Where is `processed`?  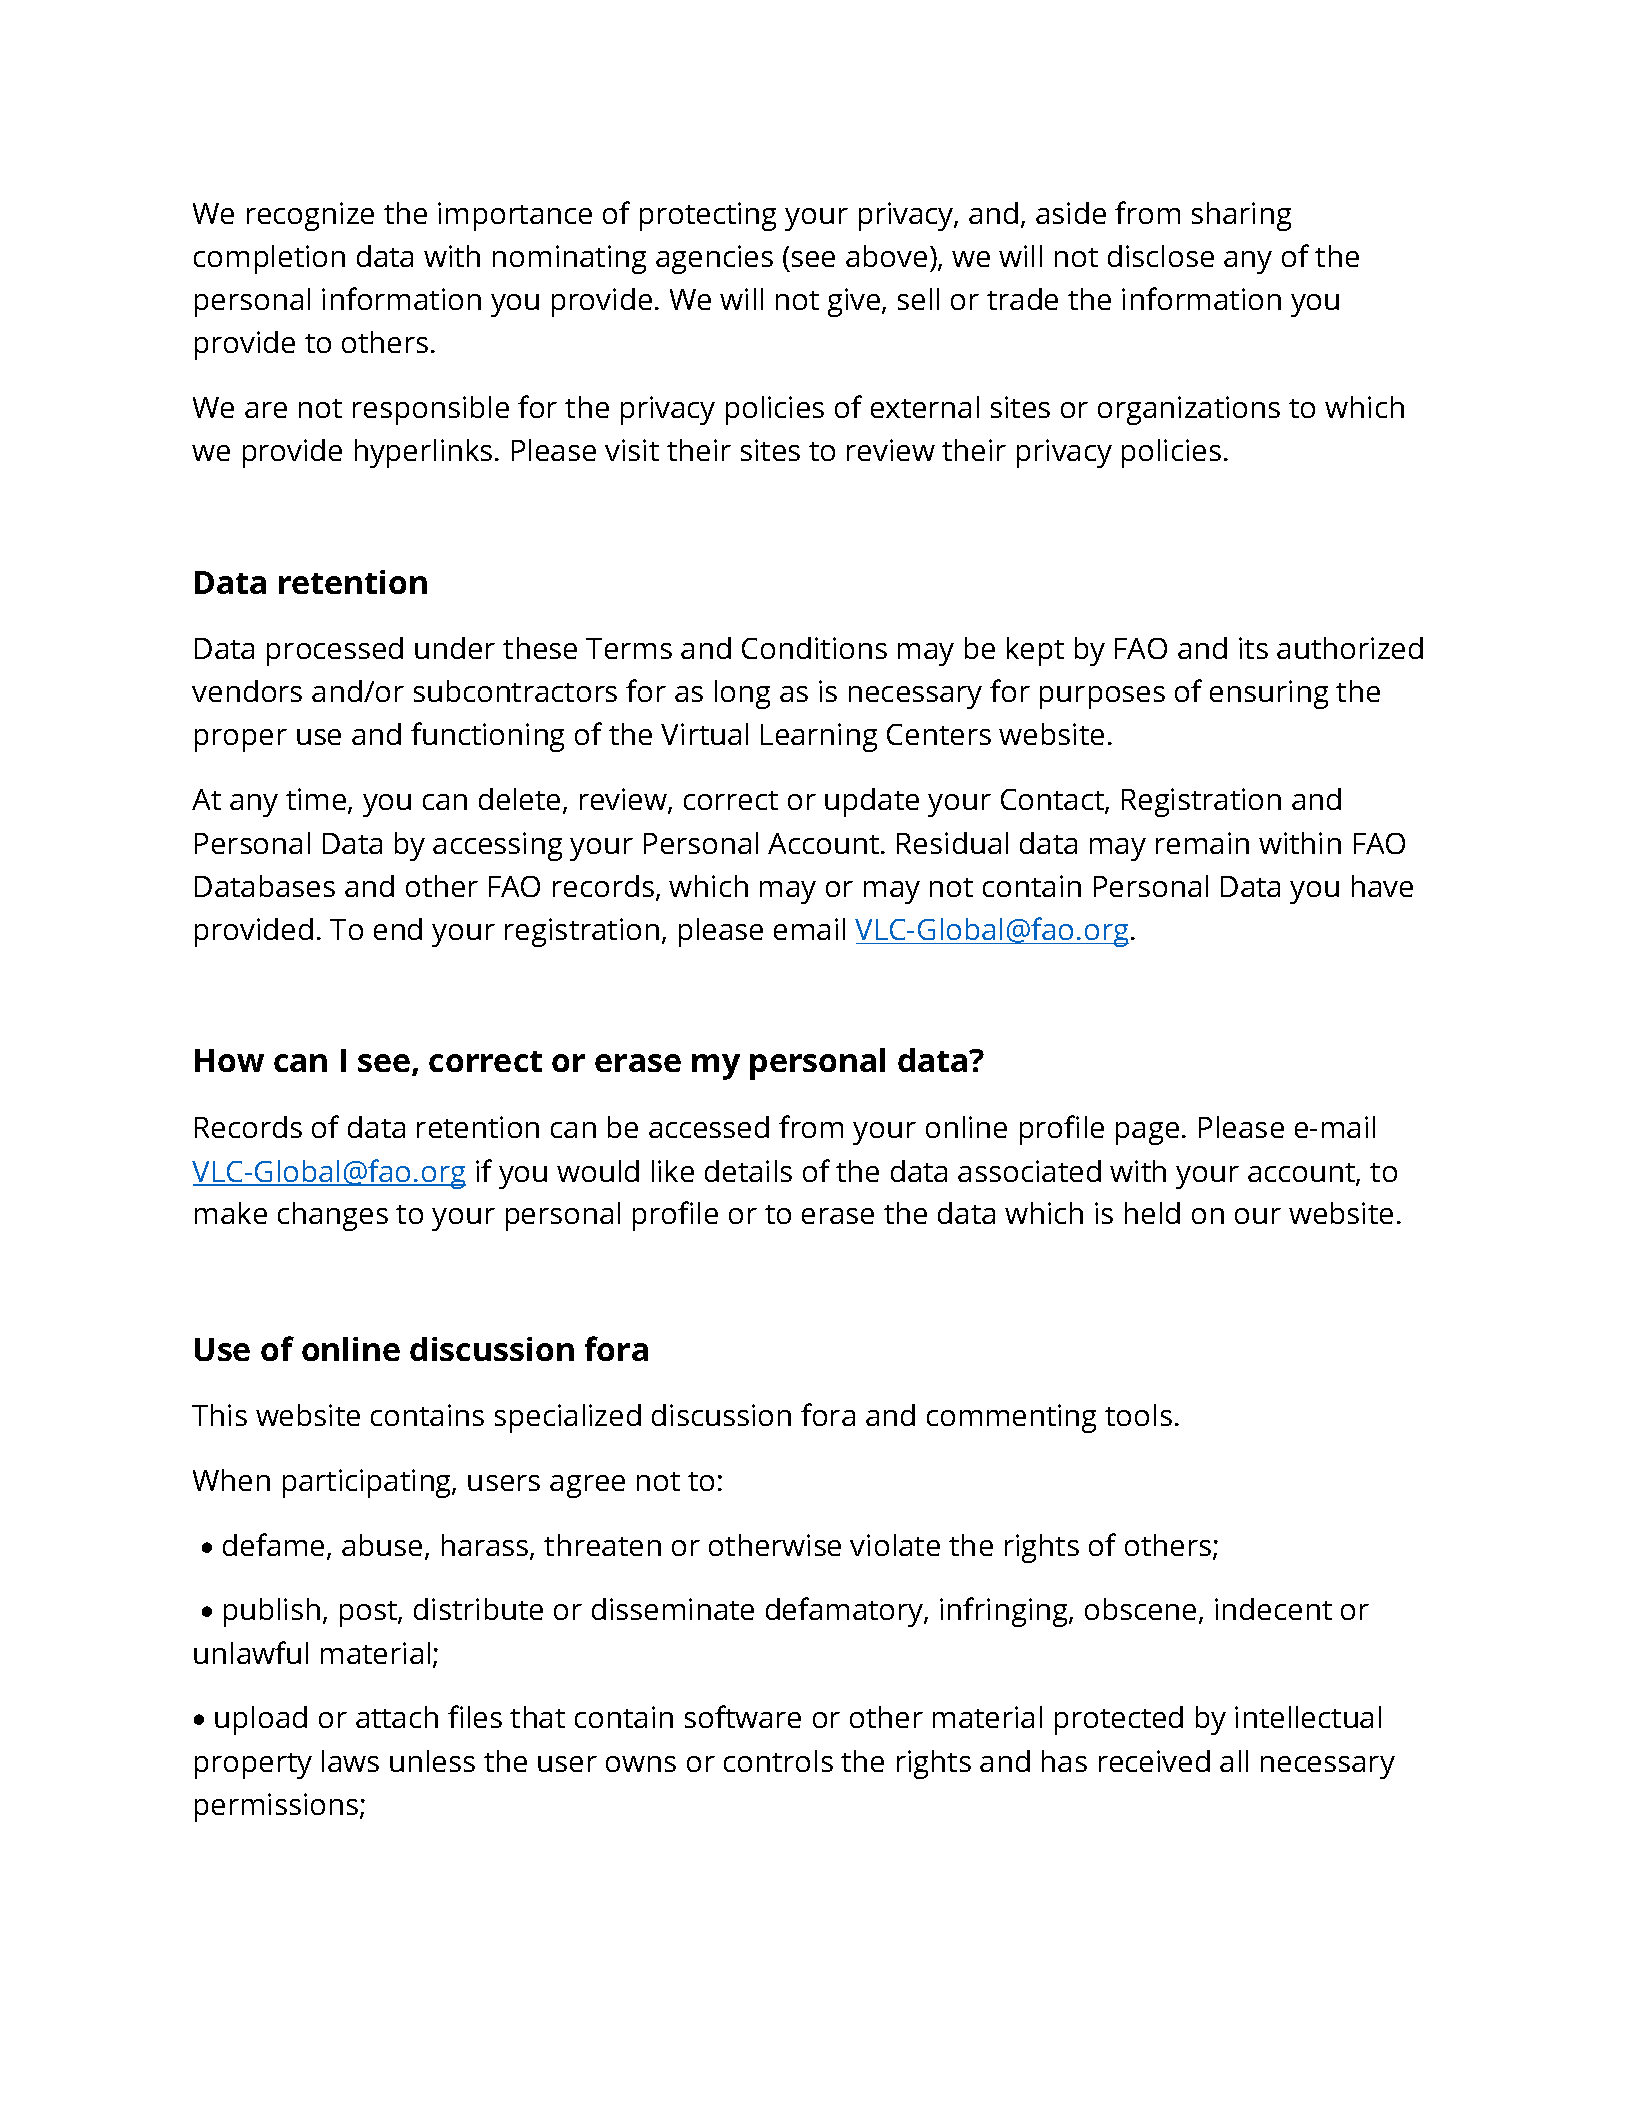
processed is located at coordinates (335, 651).
